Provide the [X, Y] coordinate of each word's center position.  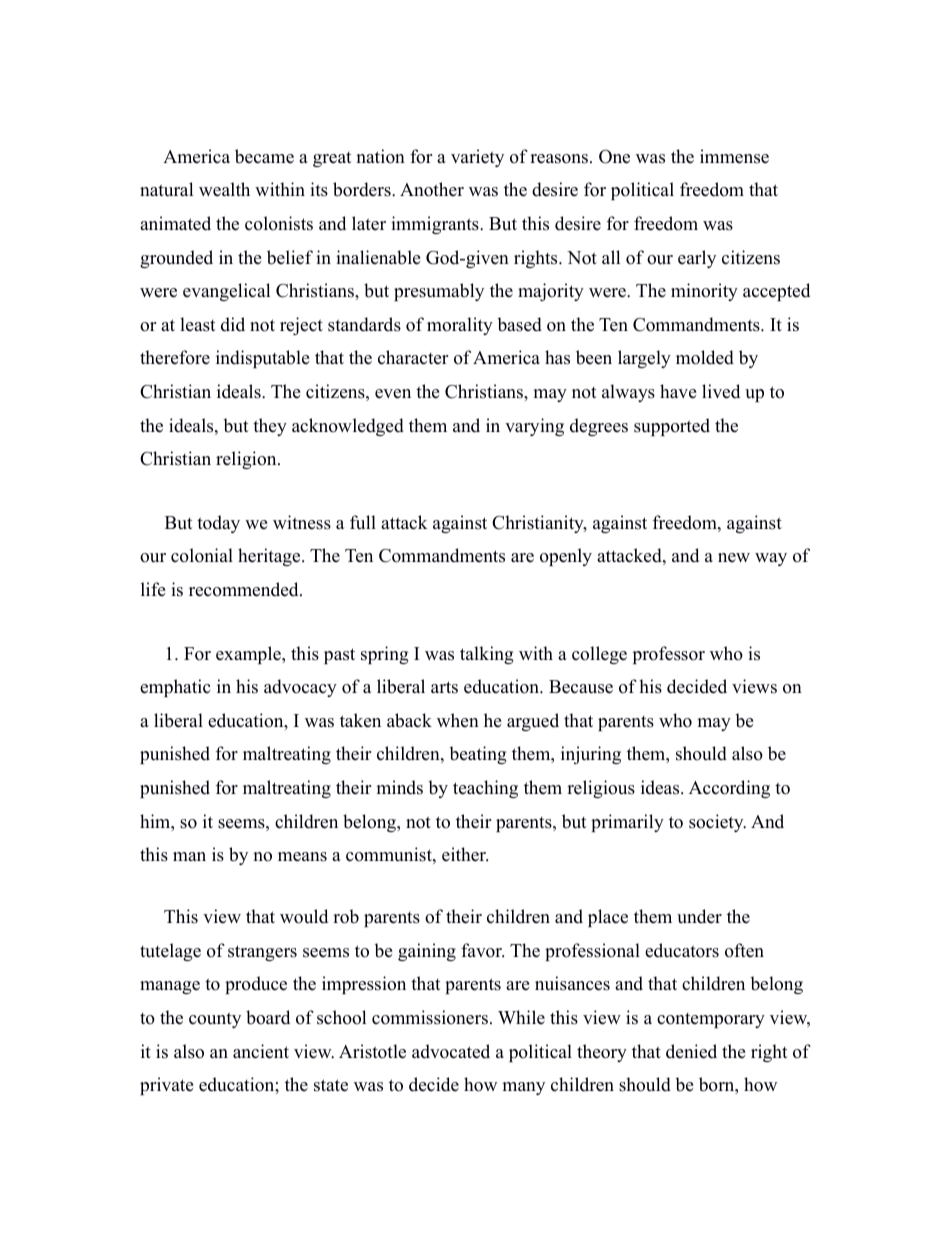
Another [432, 189]
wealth [224, 189]
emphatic [175, 688]
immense [734, 156]
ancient [261, 1051]
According [729, 789]
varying [534, 427]
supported [672, 427]
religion [247, 460]
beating [478, 755]
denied [691, 1051]
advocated [451, 1051]
